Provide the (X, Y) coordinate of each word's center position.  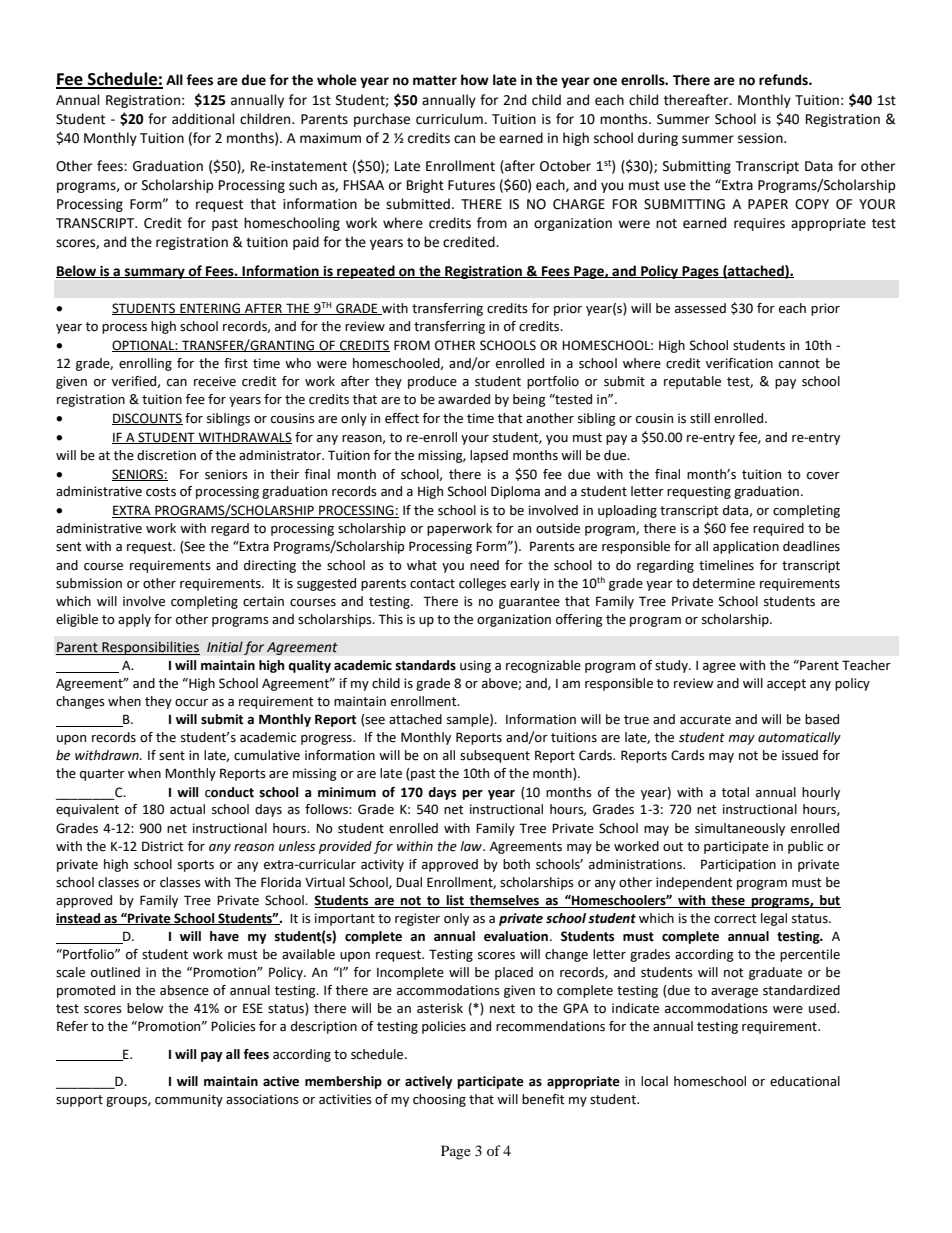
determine (724, 583)
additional (203, 119)
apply (134, 620)
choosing (439, 1100)
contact (432, 584)
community (189, 1100)
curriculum (450, 119)
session (761, 138)
